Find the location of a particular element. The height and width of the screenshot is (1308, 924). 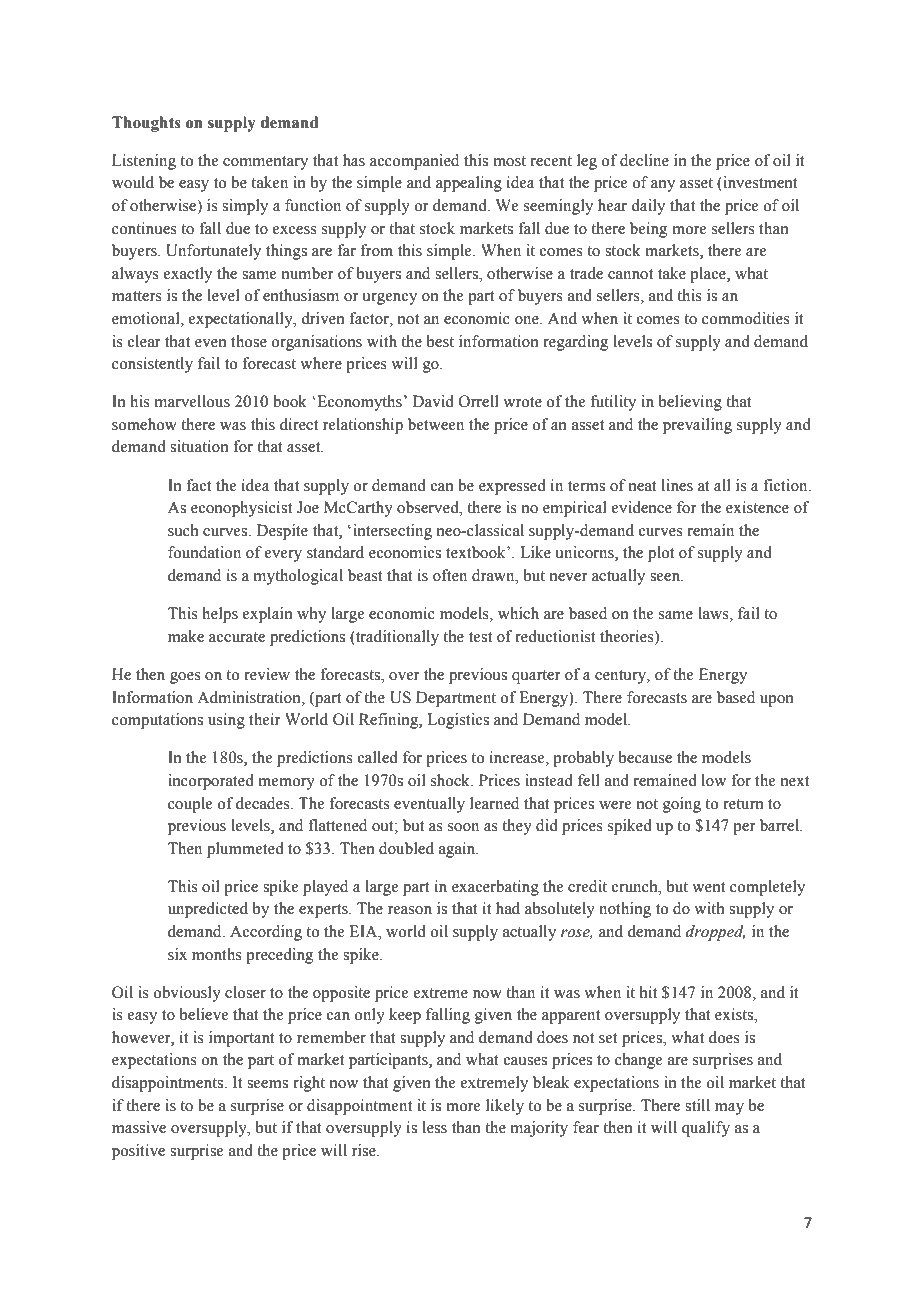

accurate is located at coordinates (237, 637).
